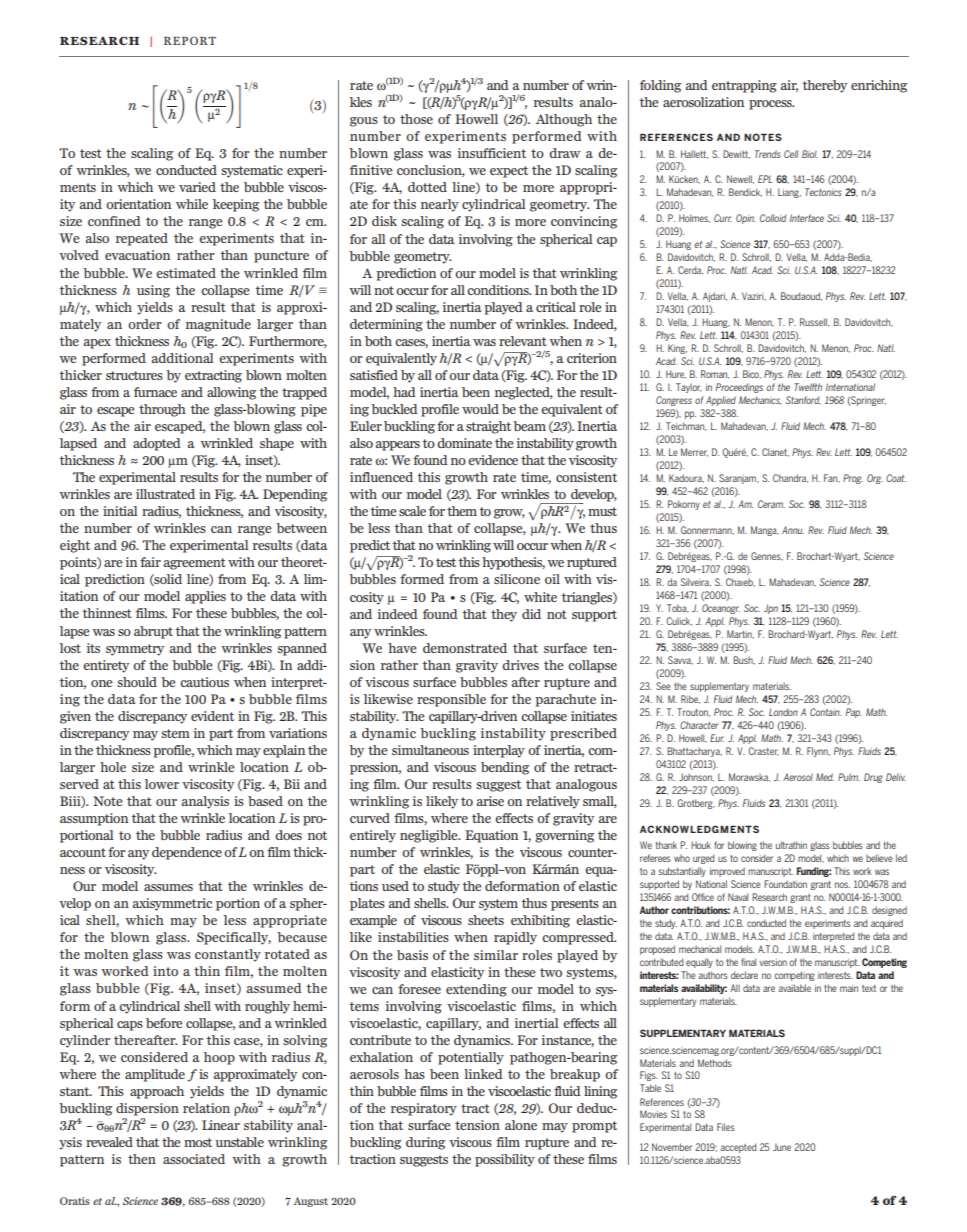 Image resolution: width=967 pixels, height=1232 pixels. Describe the element at coordinates (153, 632) in the screenshot. I see `abrupt` at that location.
